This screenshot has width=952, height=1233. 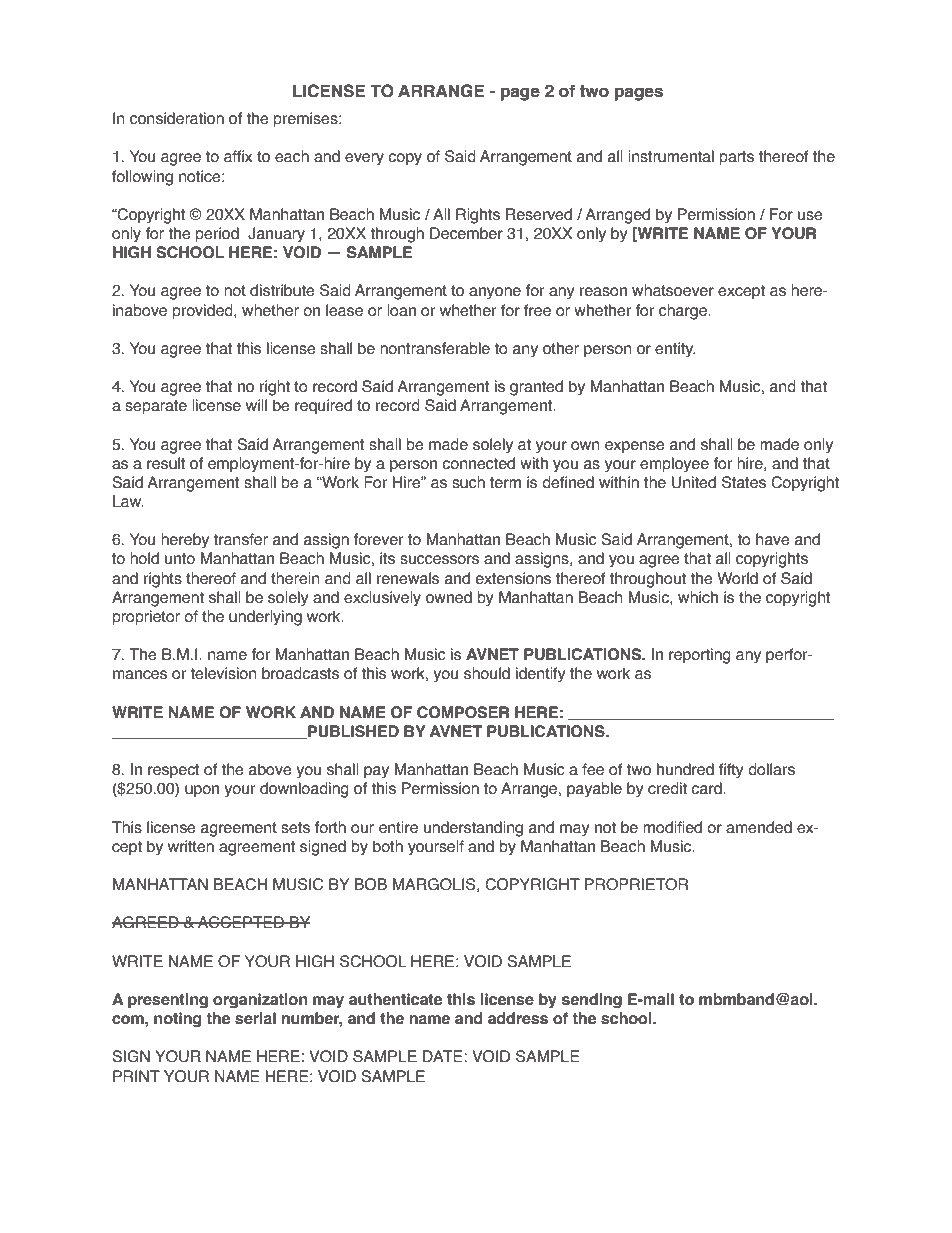 What do you see at coordinates (449, 597) in the screenshot?
I see `owned` at bounding box center [449, 597].
